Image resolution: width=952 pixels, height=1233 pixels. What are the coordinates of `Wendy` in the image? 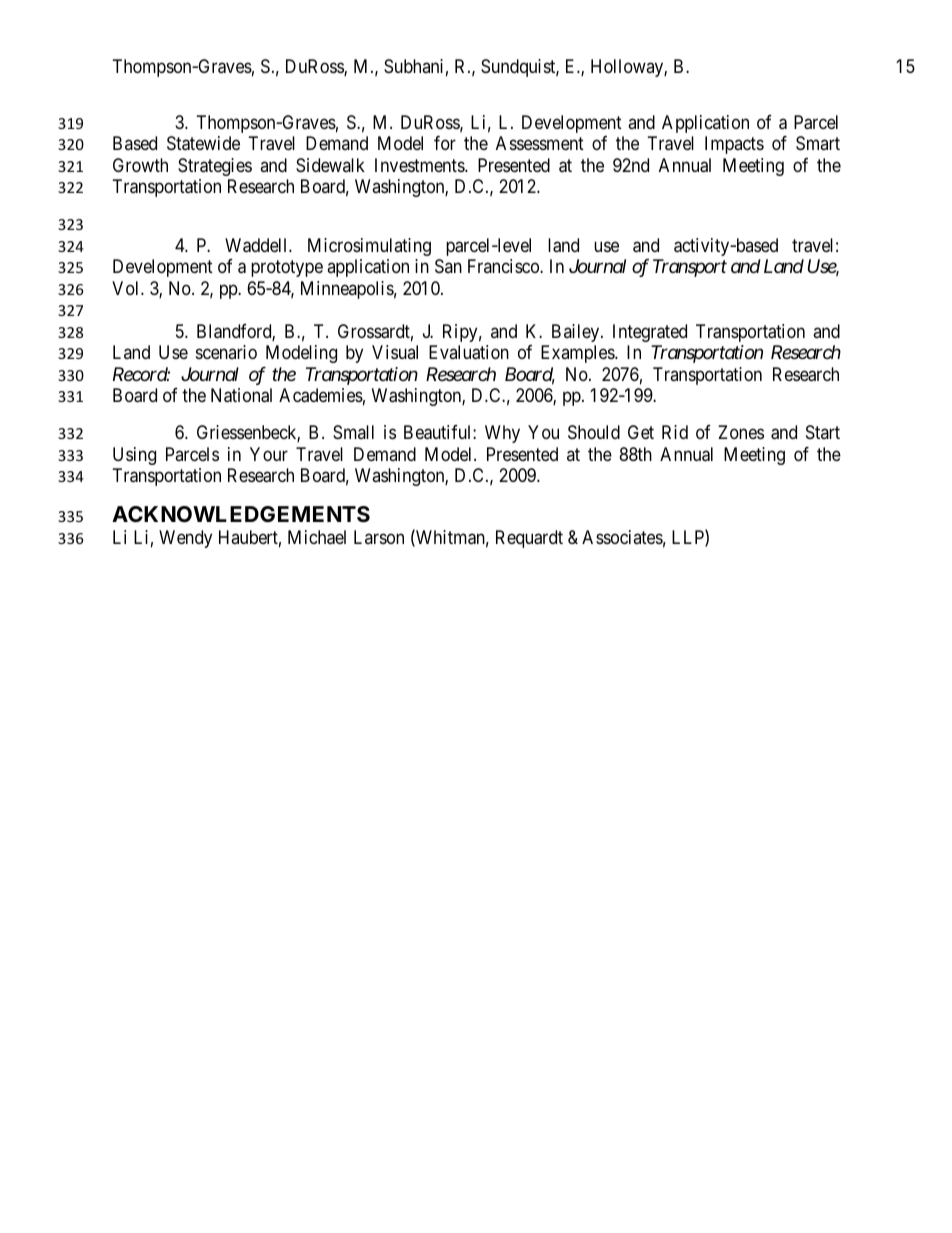 It's located at (185, 539).
